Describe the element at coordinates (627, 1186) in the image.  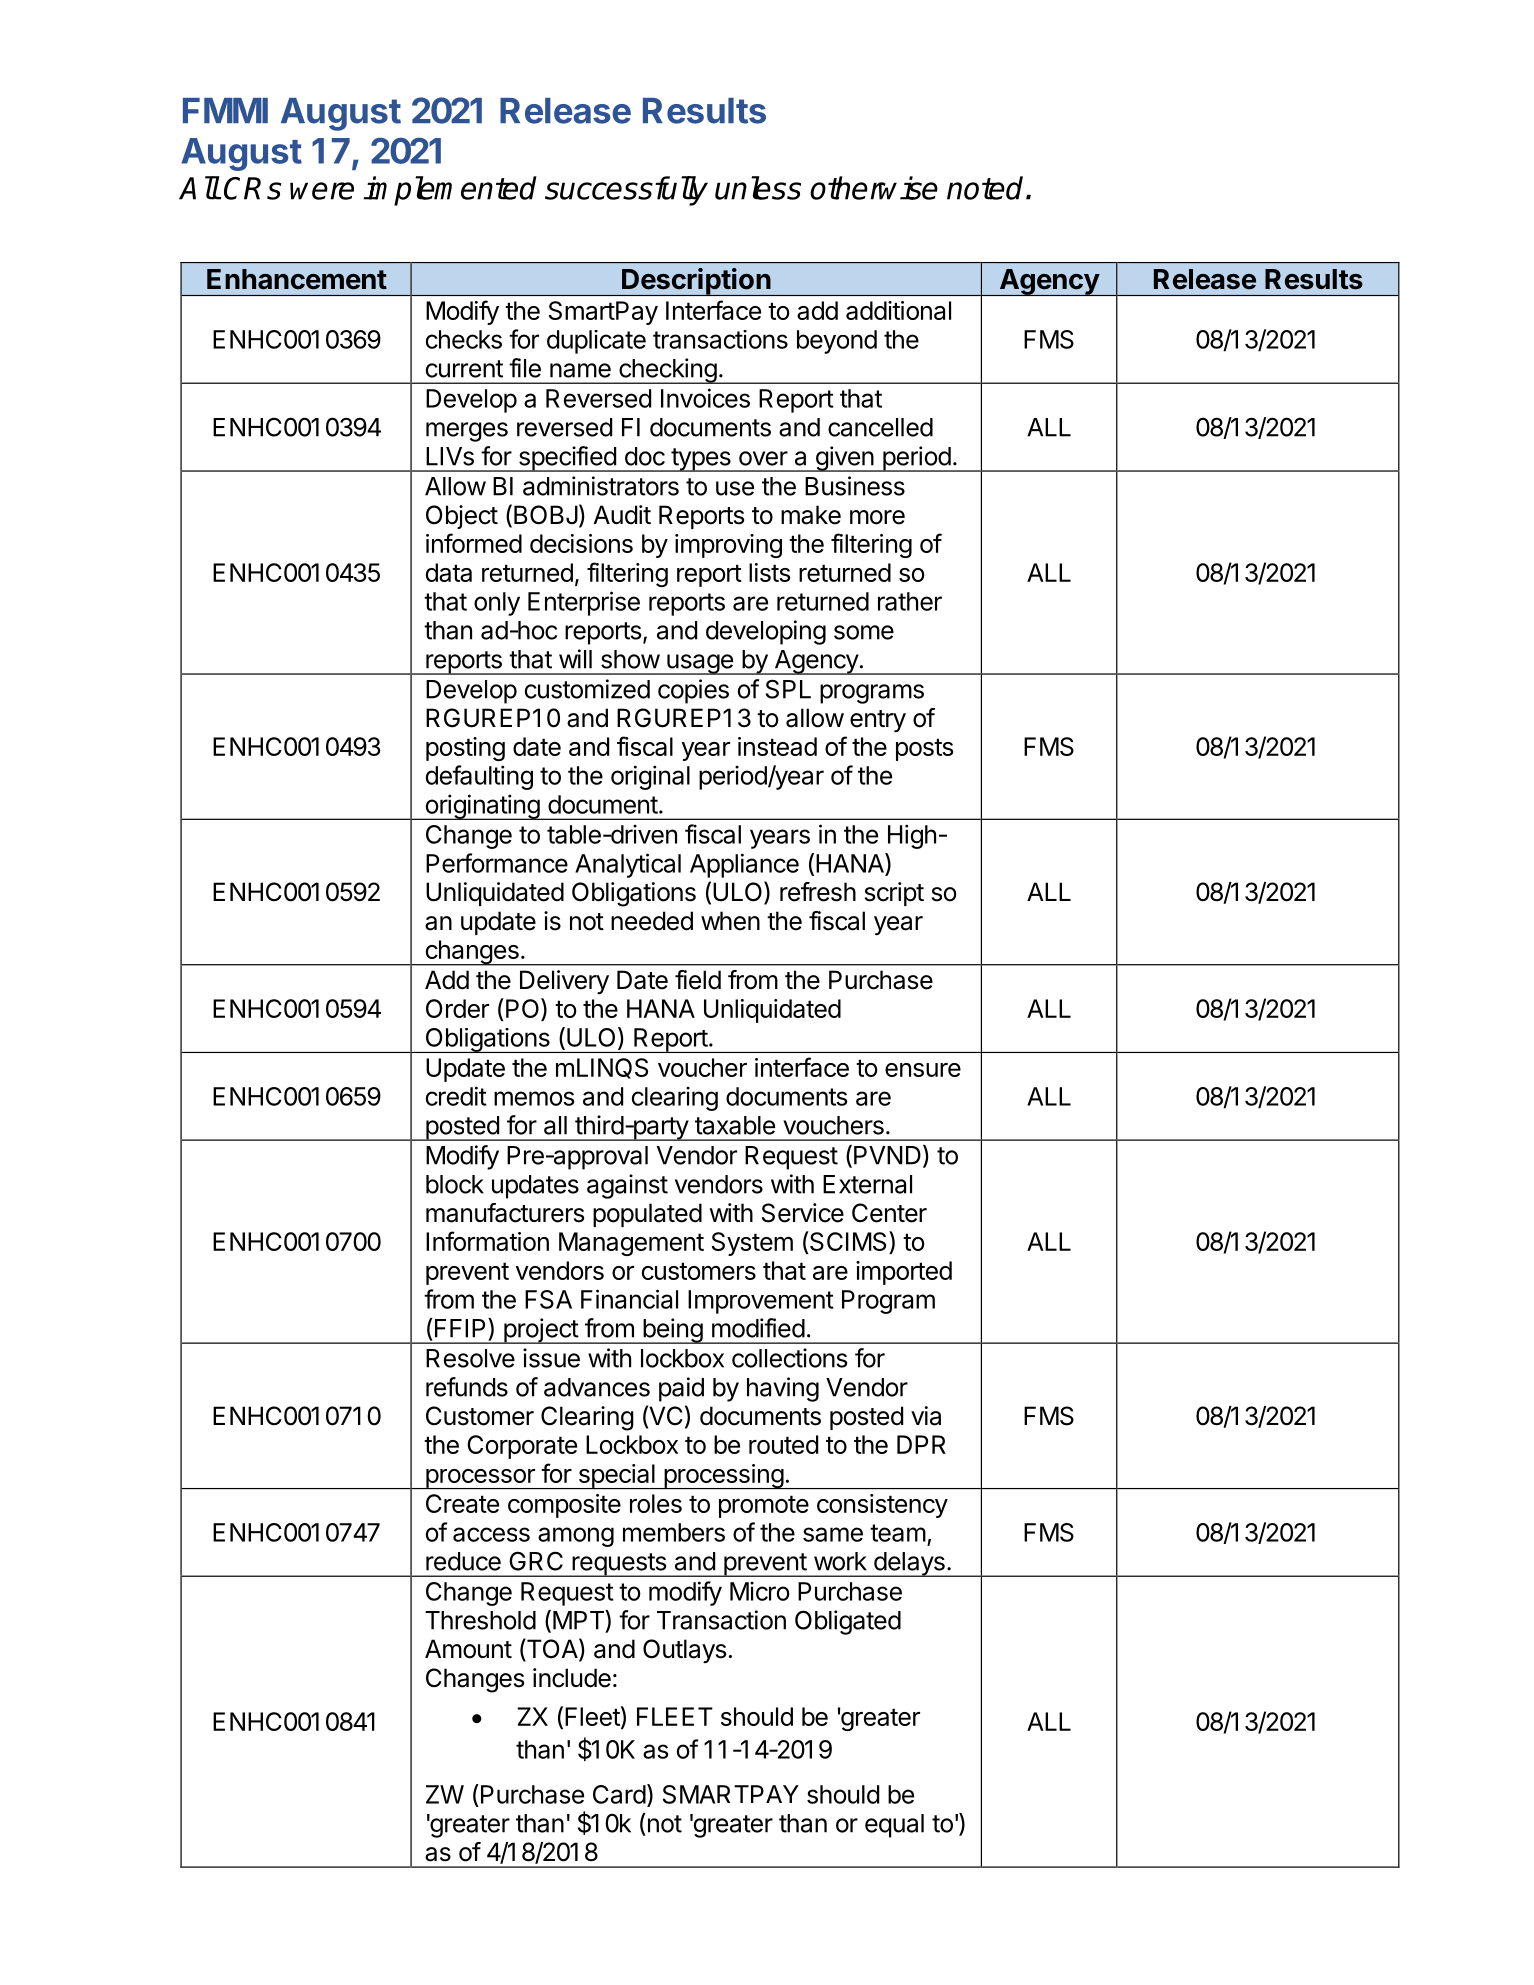
I see `against` at that location.
